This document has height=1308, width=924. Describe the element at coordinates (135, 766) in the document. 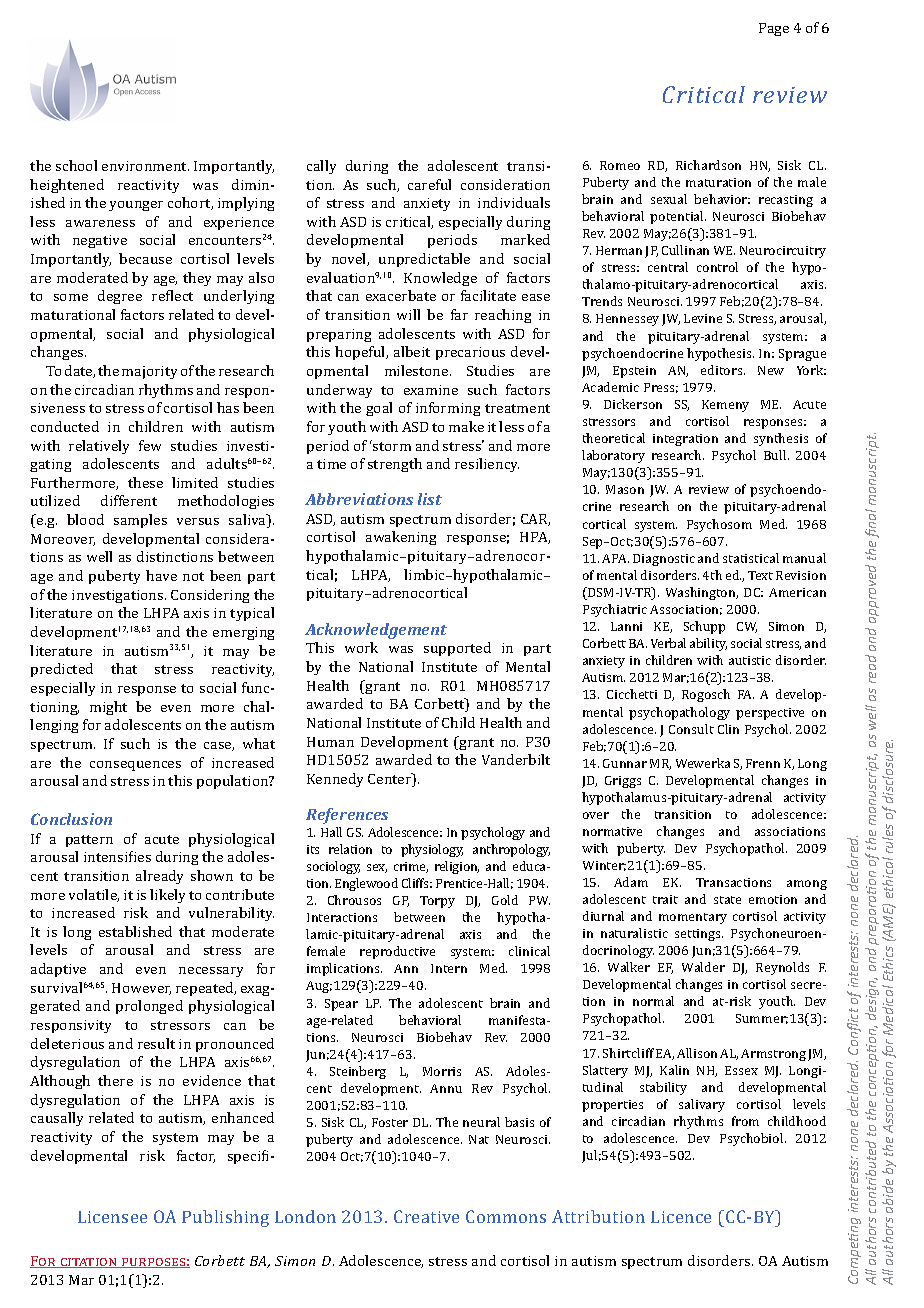

I see `consequences` at that location.
